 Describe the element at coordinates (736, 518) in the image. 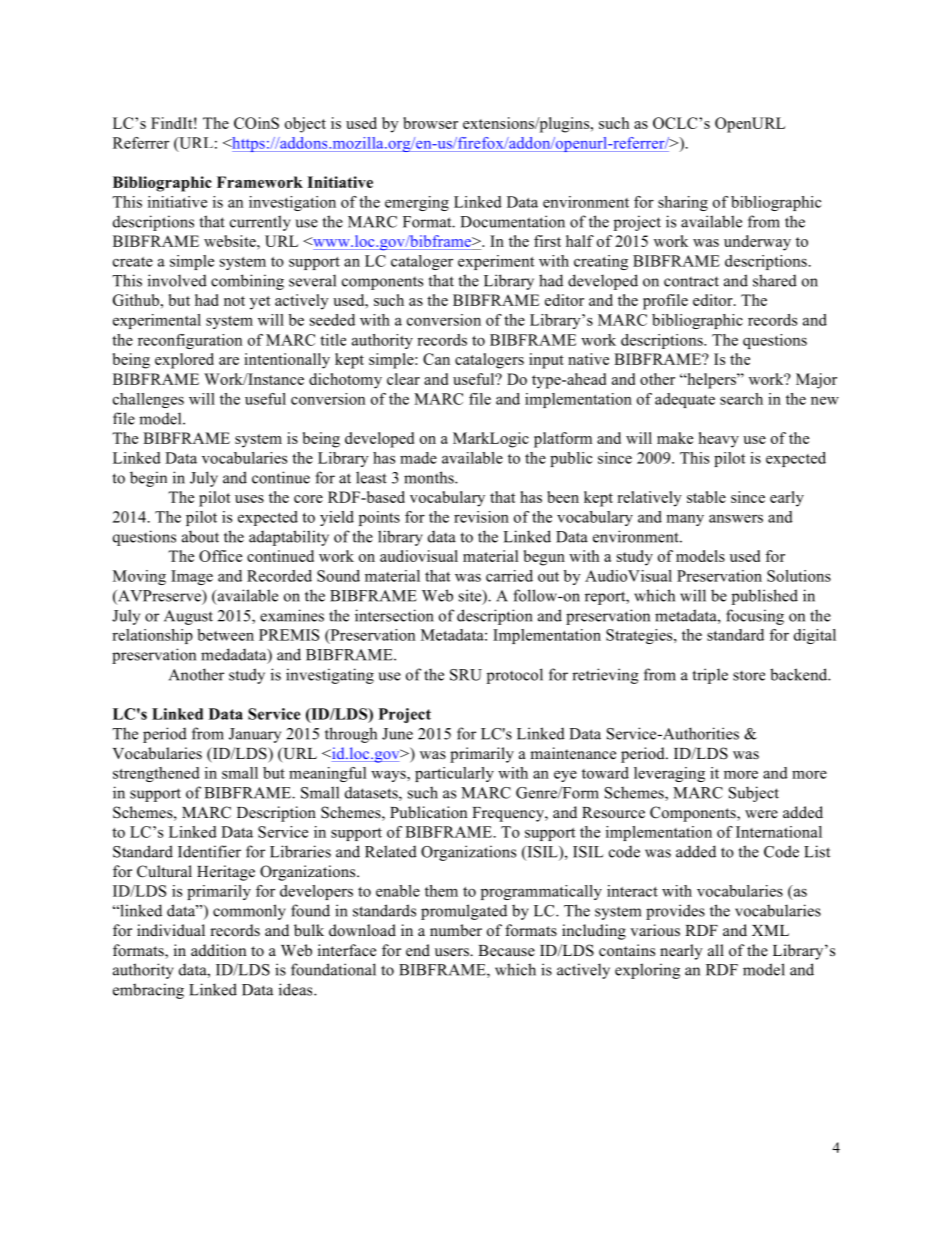

I see `answers` at that location.
